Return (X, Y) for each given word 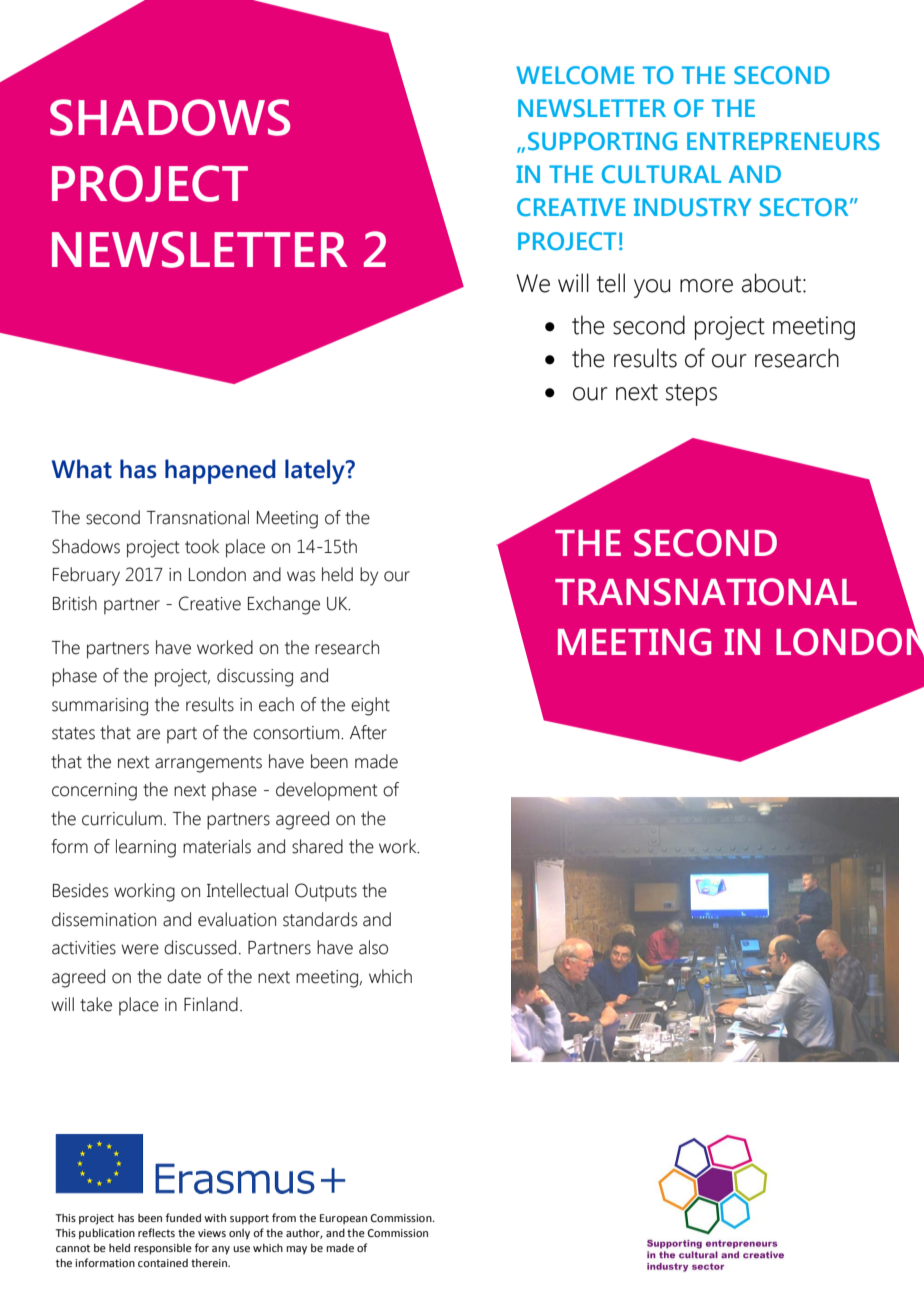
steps (691, 395)
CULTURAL (661, 174)
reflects (156, 1232)
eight (370, 706)
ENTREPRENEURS (783, 141)
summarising (100, 707)
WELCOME (575, 75)
